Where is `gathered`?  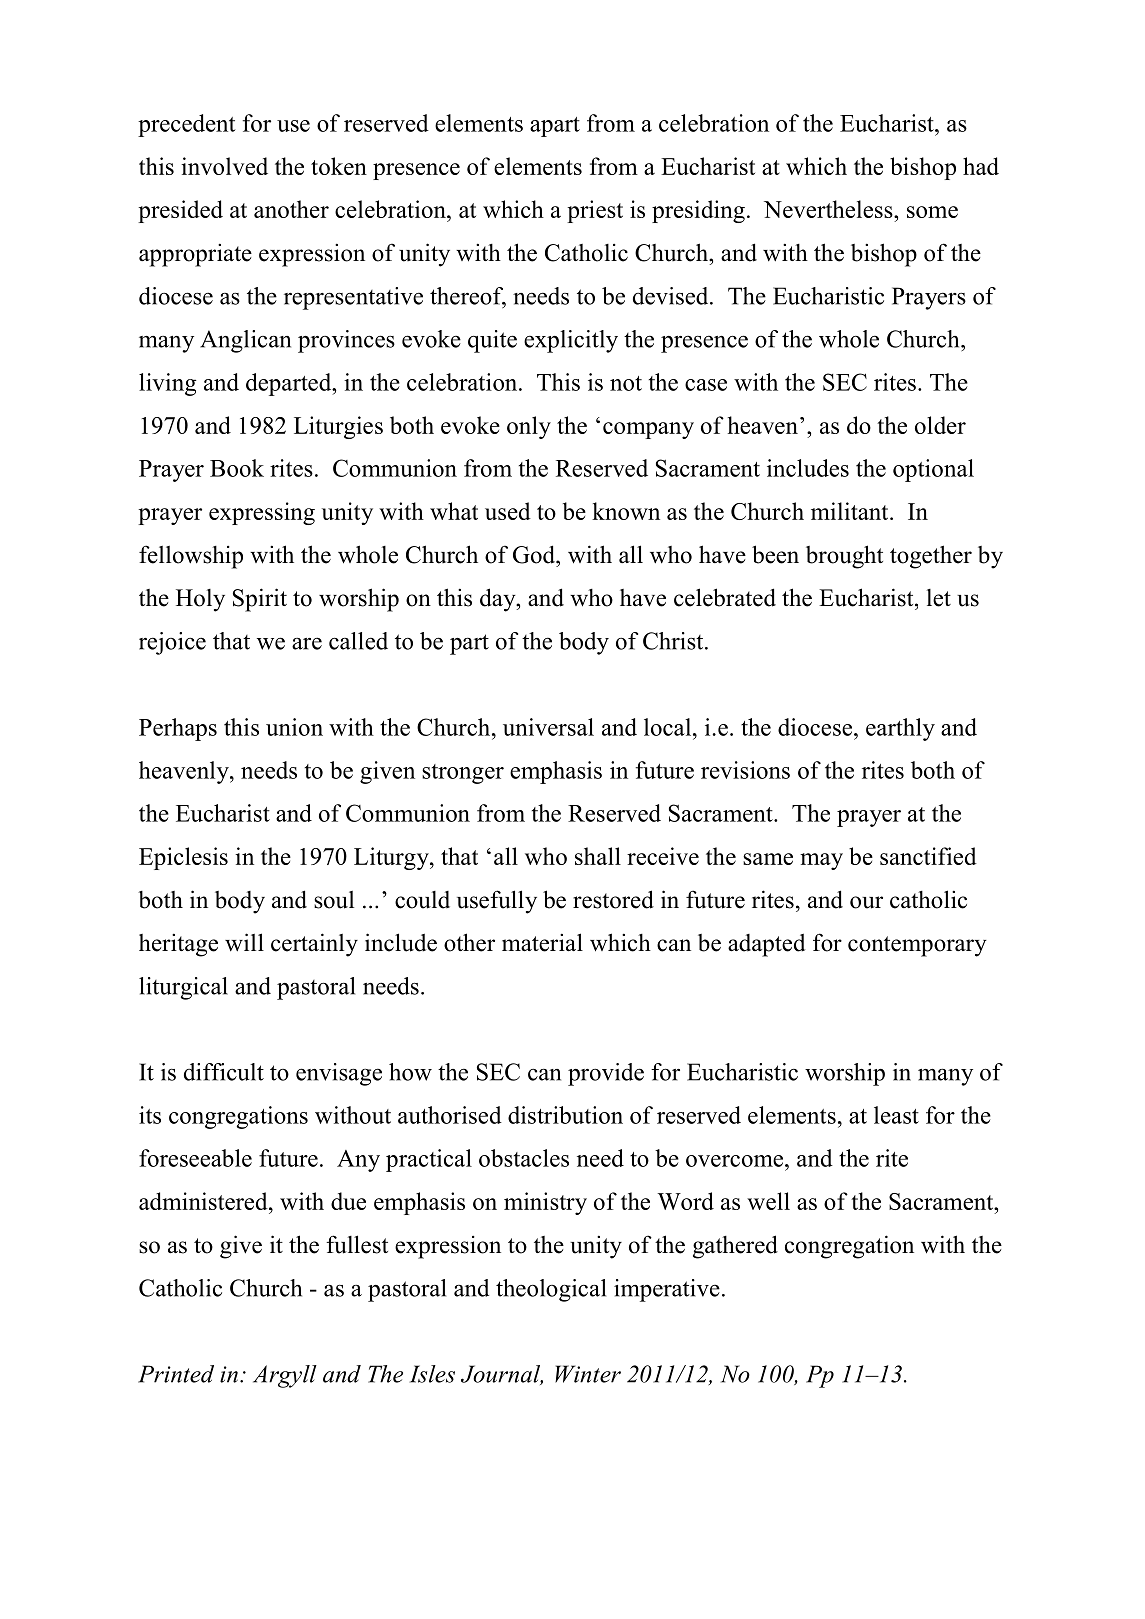
gathered is located at coordinates (735, 1247).
